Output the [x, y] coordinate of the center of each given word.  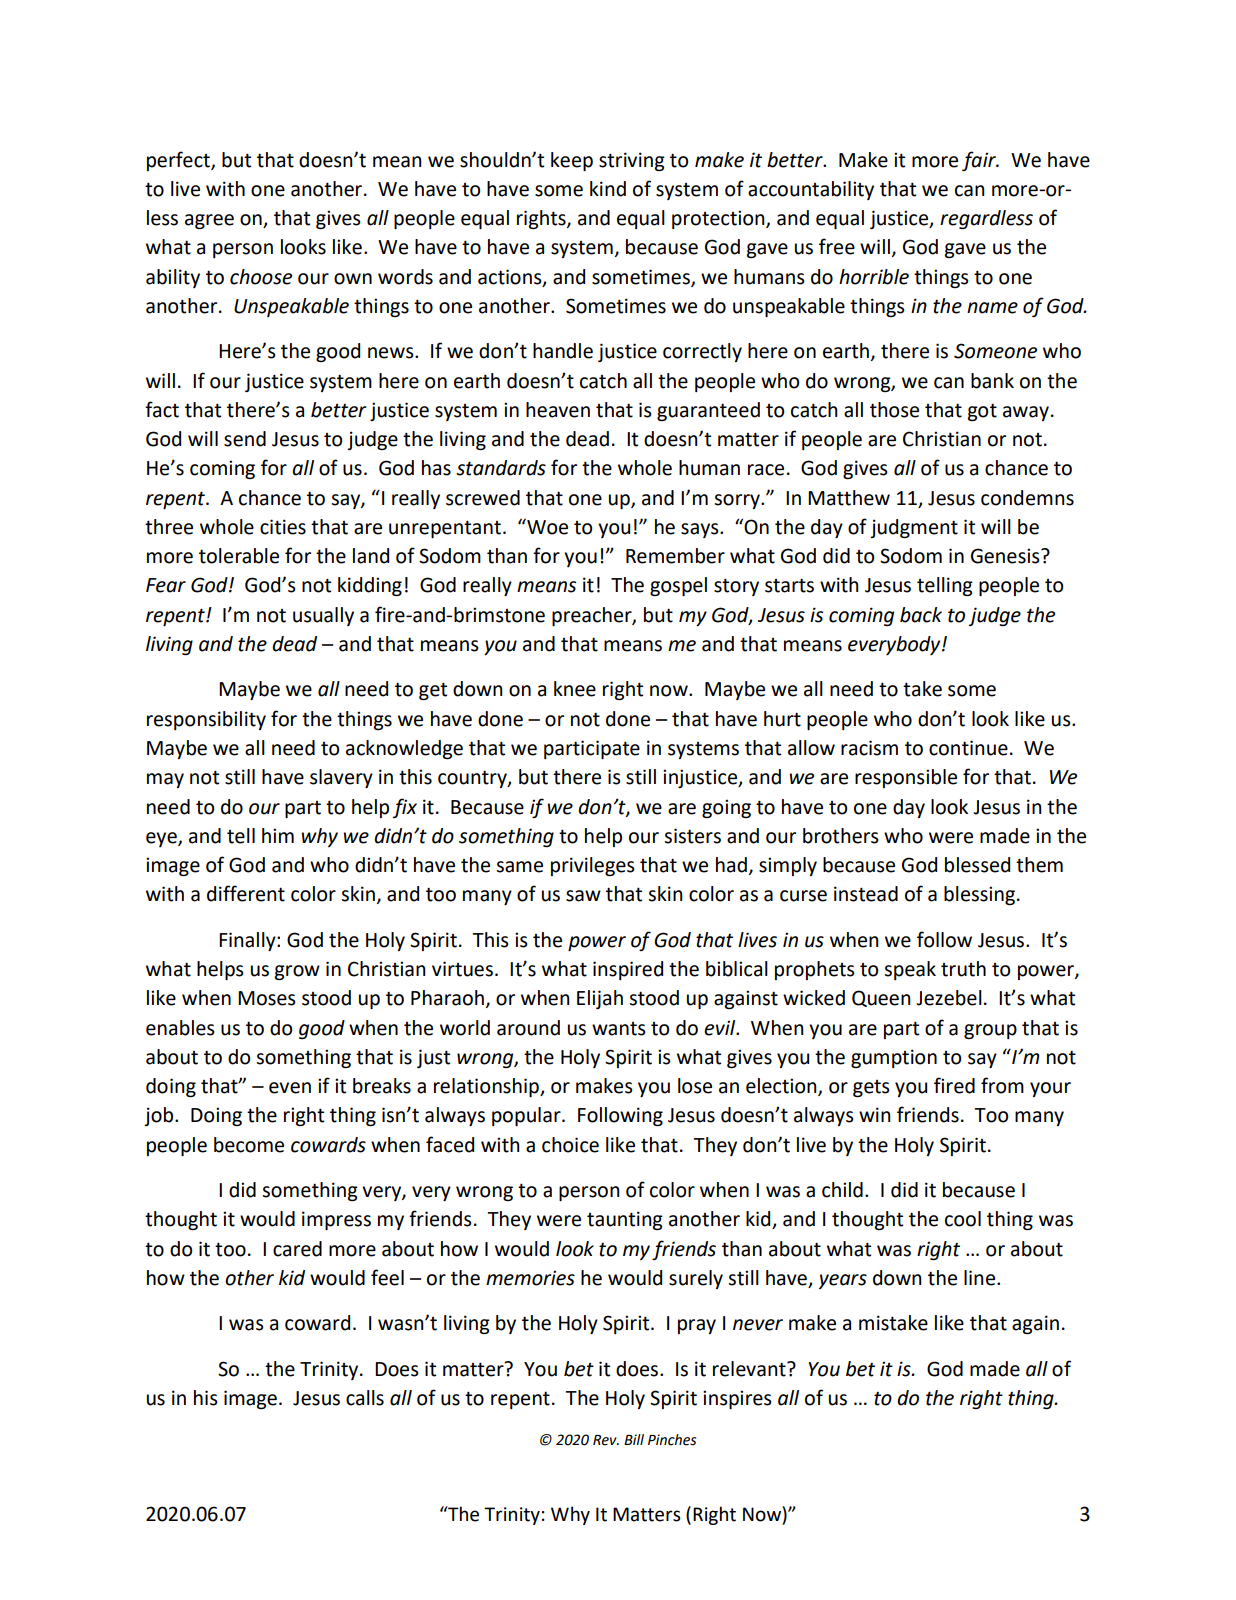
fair [980, 161]
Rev [606, 1440]
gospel [678, 586]
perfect [179, 161]
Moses [267, 998]
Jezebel [949, 998]
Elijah [600, 999]
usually [323, 616]
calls [365, 1398]
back [921, 615]
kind [608, 189]
